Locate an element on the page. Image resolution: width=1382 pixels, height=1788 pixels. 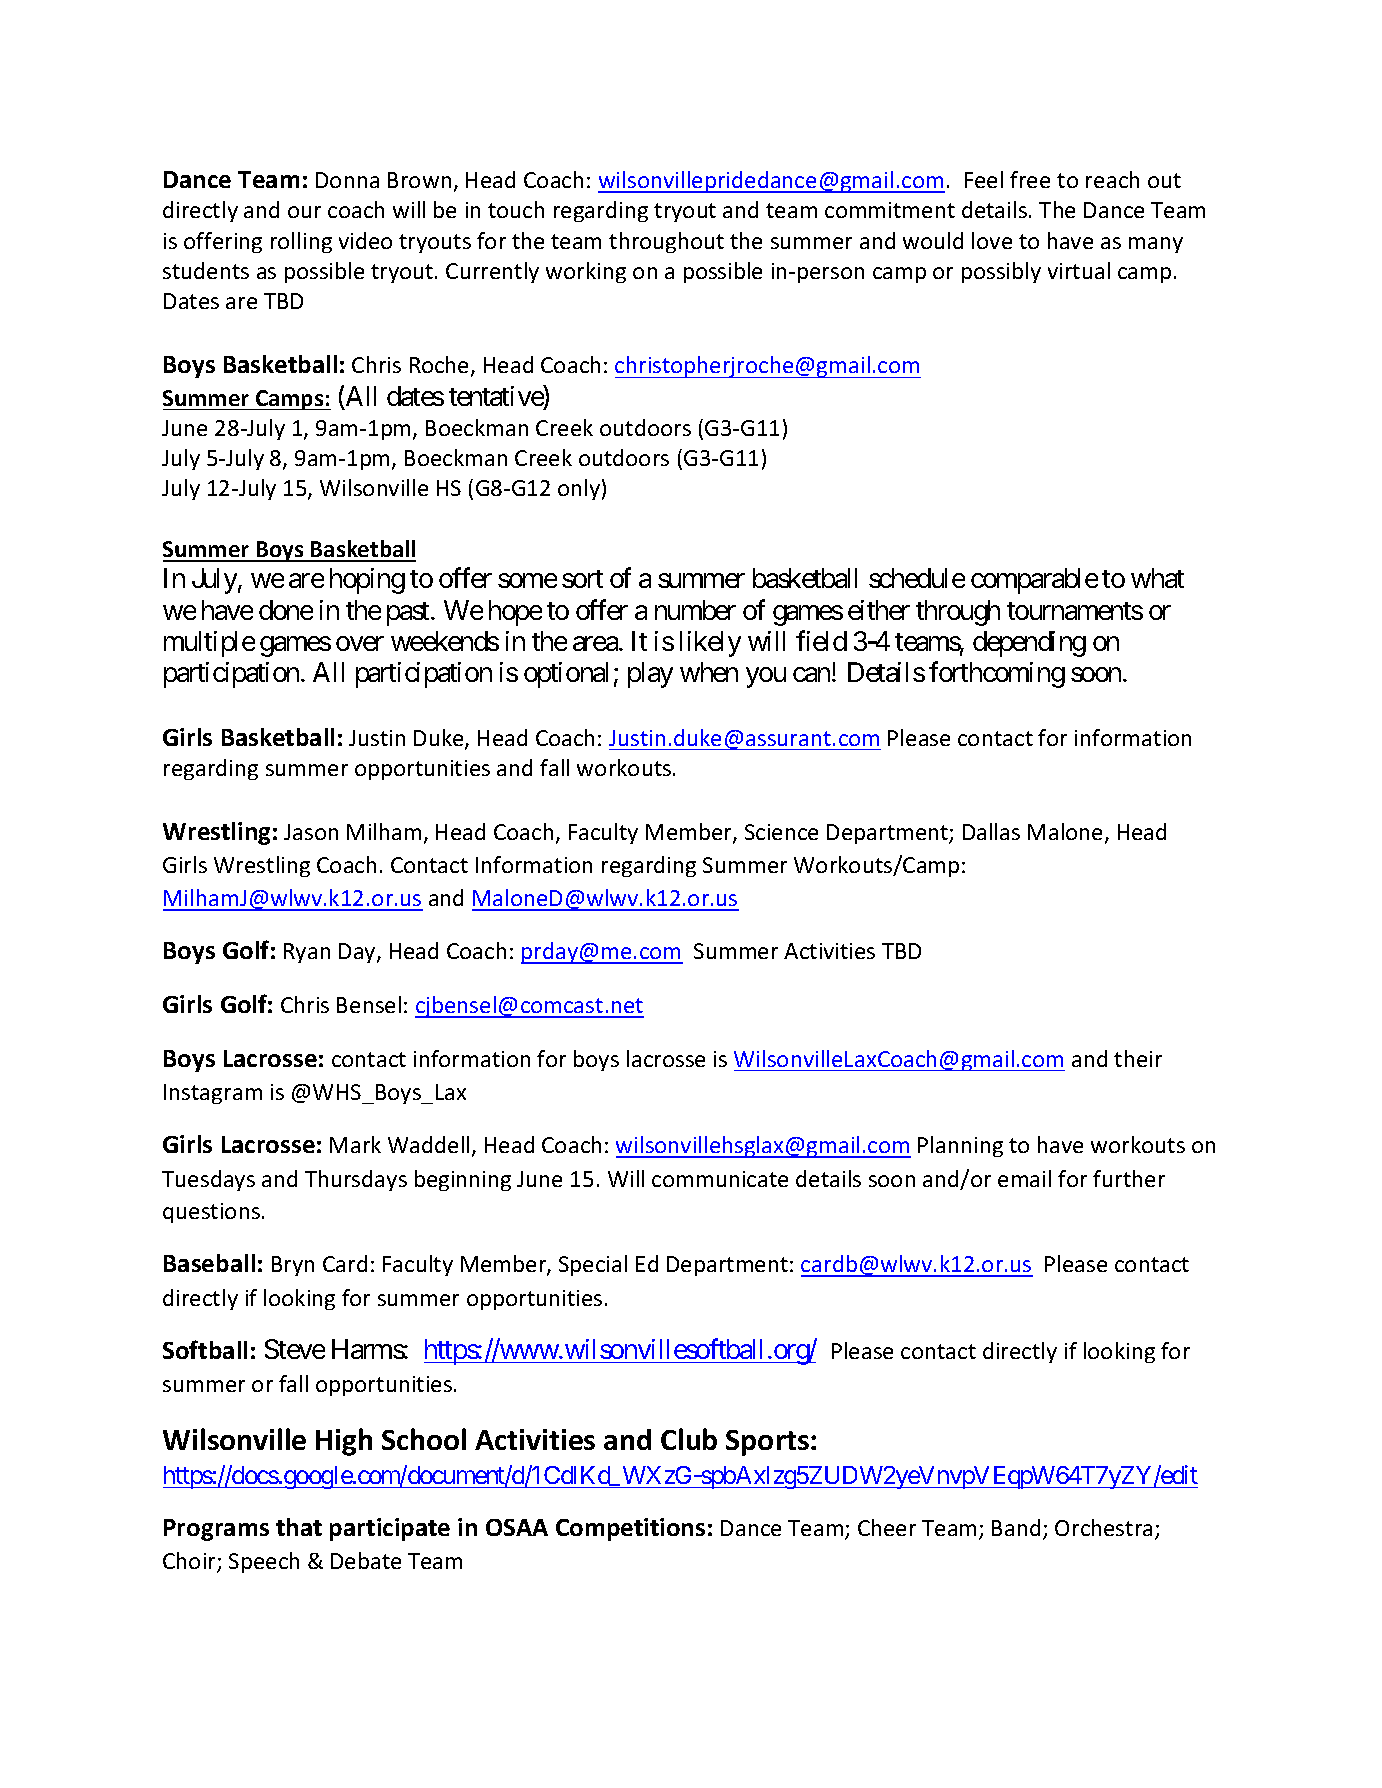
that is located at coordinates (299, 1527).
